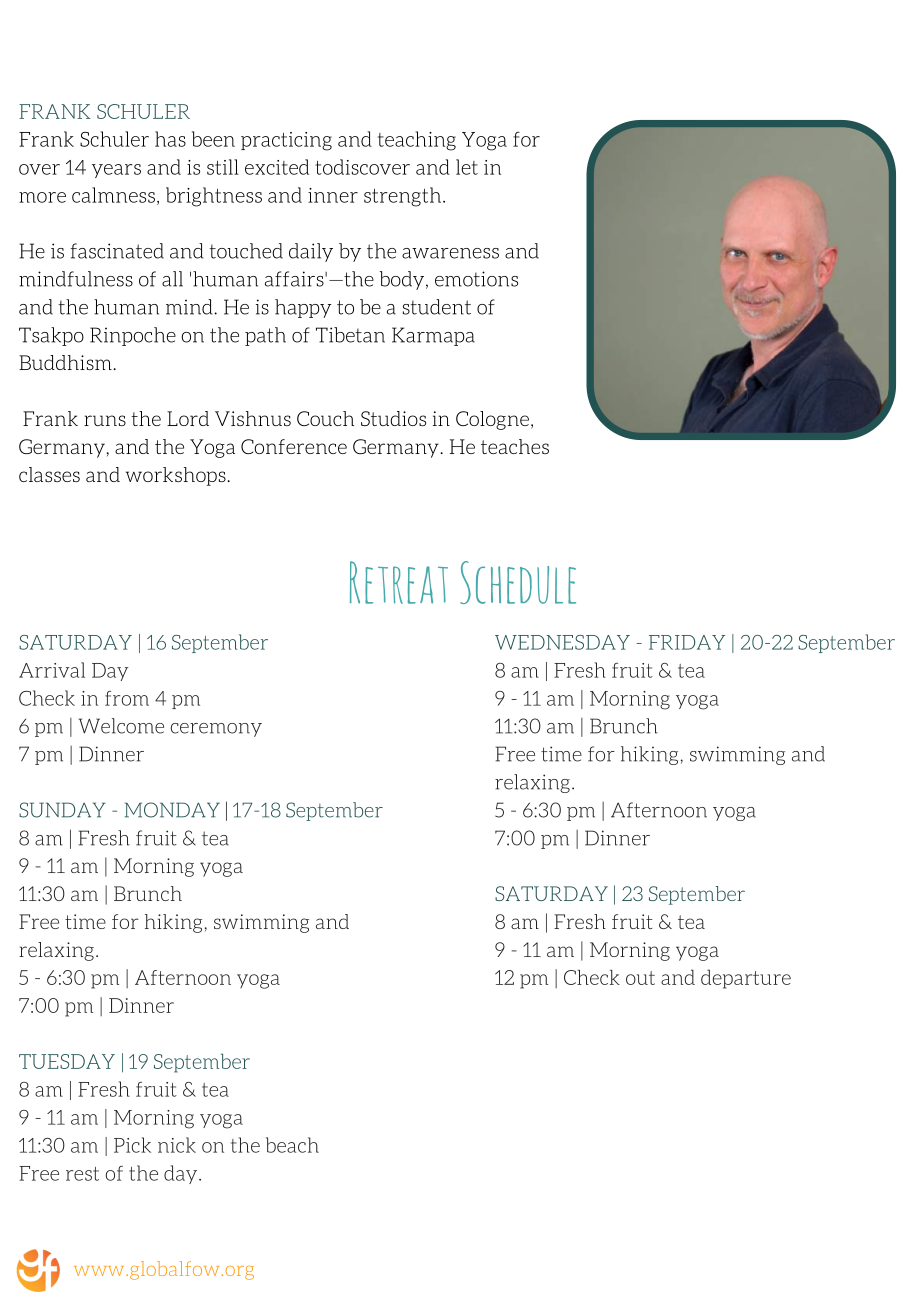 The height and width of the screenshot is (1308, 924). What do you see at coordinates (132, 1145) in the screenshot?
I see `Pick` at bounding box center [132, 1145].
